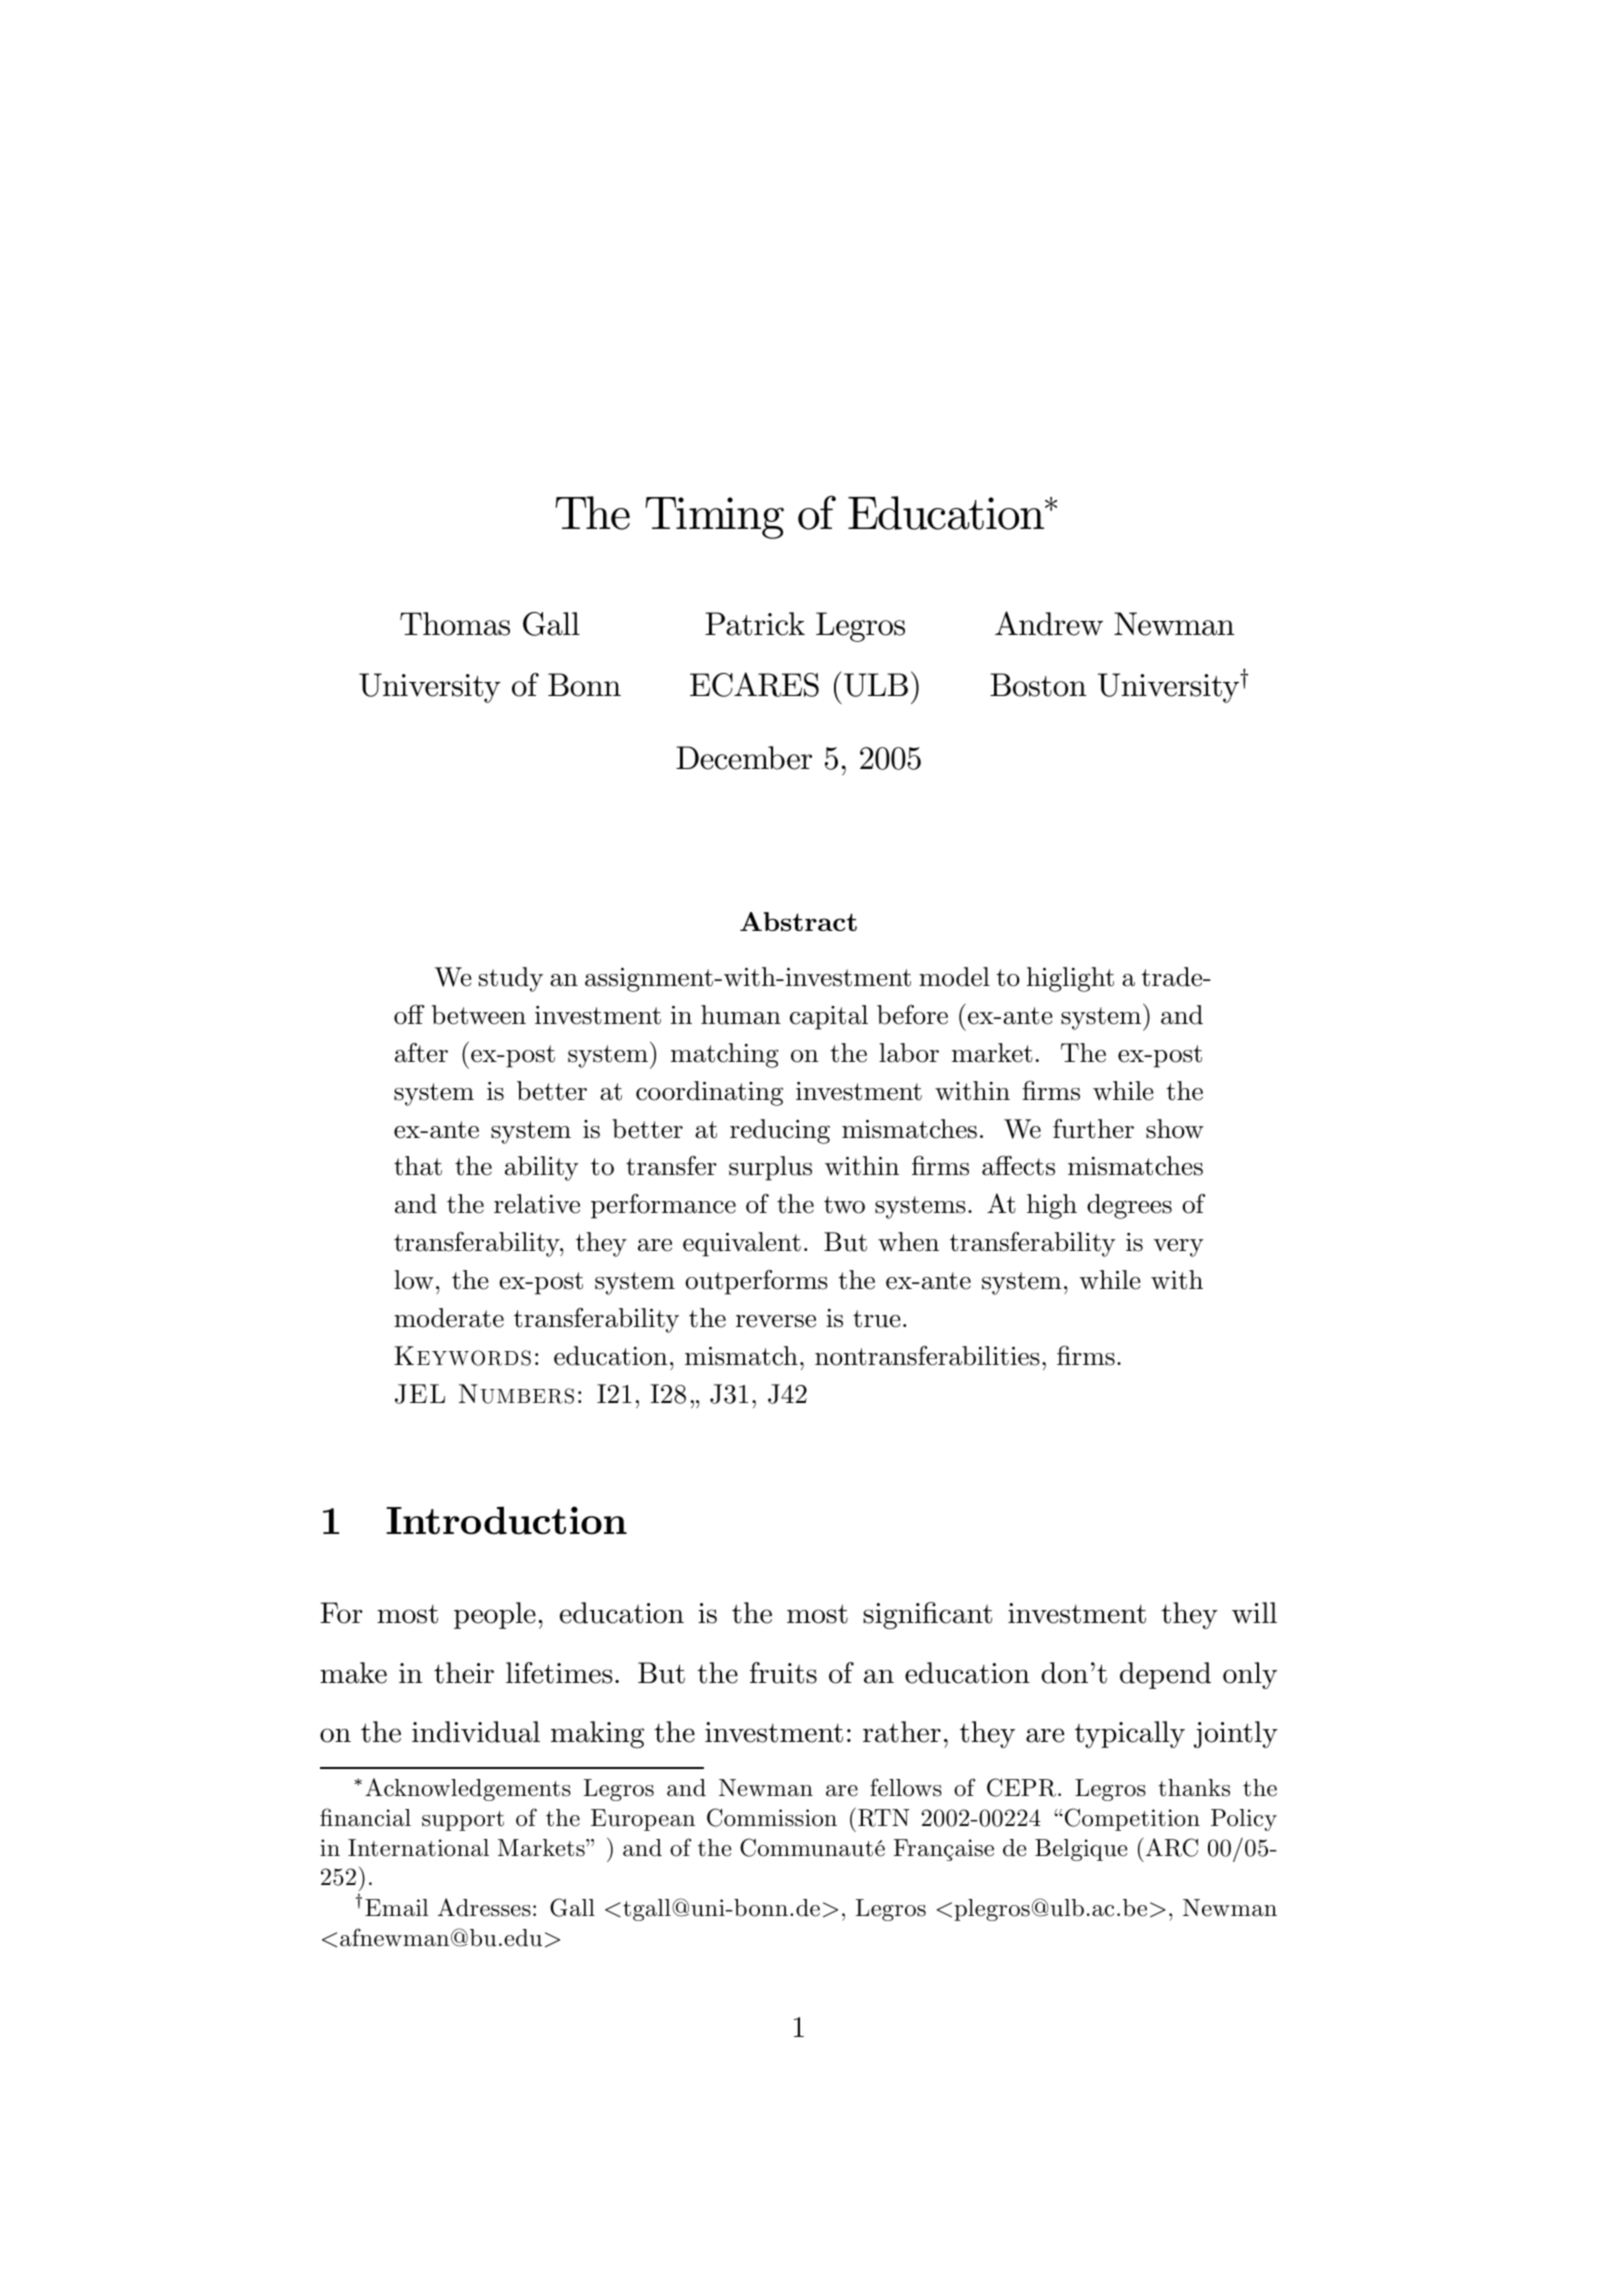  Describe the element at coordinates (755, 624) in the screenshot. I see `Patrick` at that location.
